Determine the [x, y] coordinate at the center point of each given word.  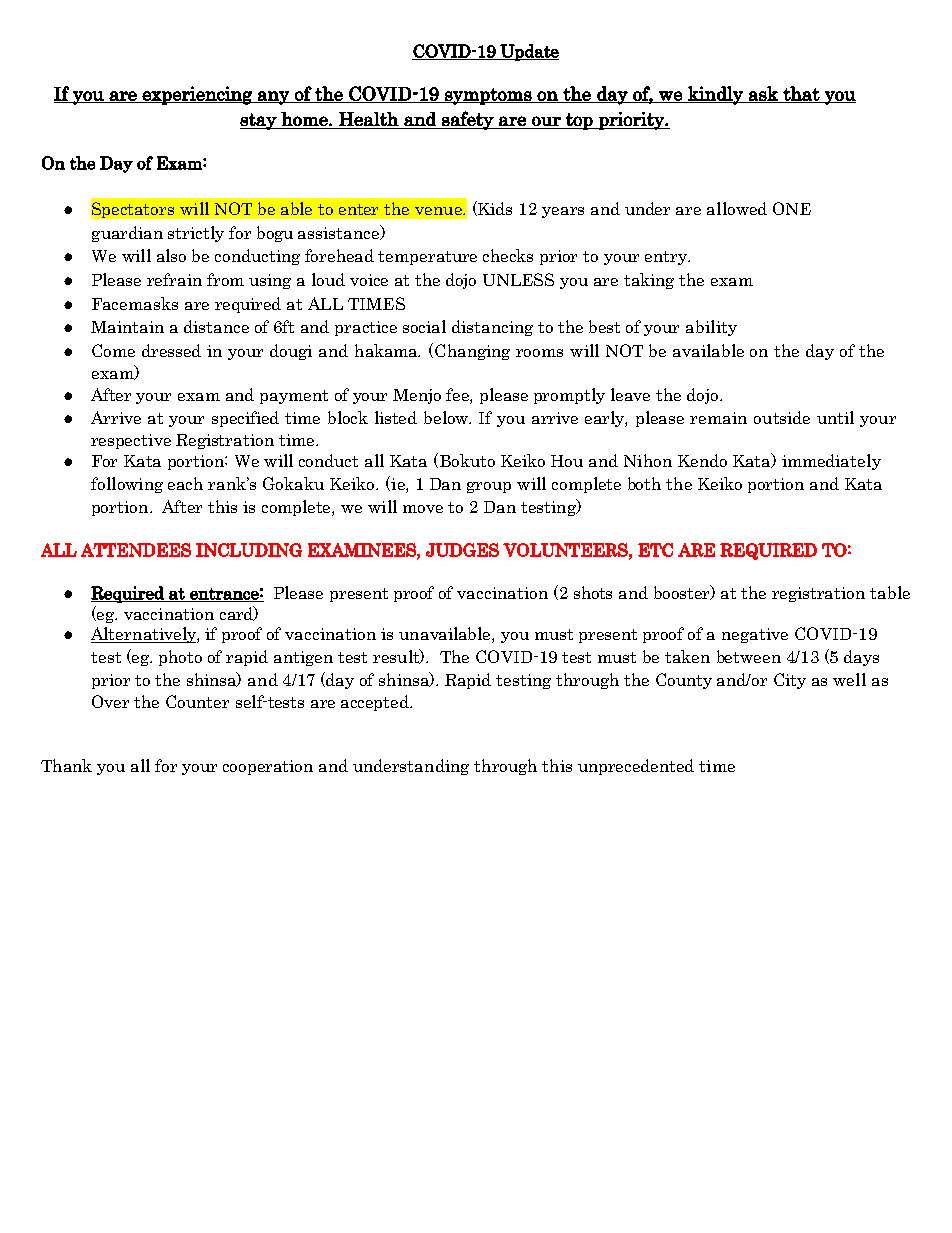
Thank [66, 765]
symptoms [488, 96]
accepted [376, 703]
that [801, 94]
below [447, 417]
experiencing [197, 95]
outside [782, 417]
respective [131, 441]
